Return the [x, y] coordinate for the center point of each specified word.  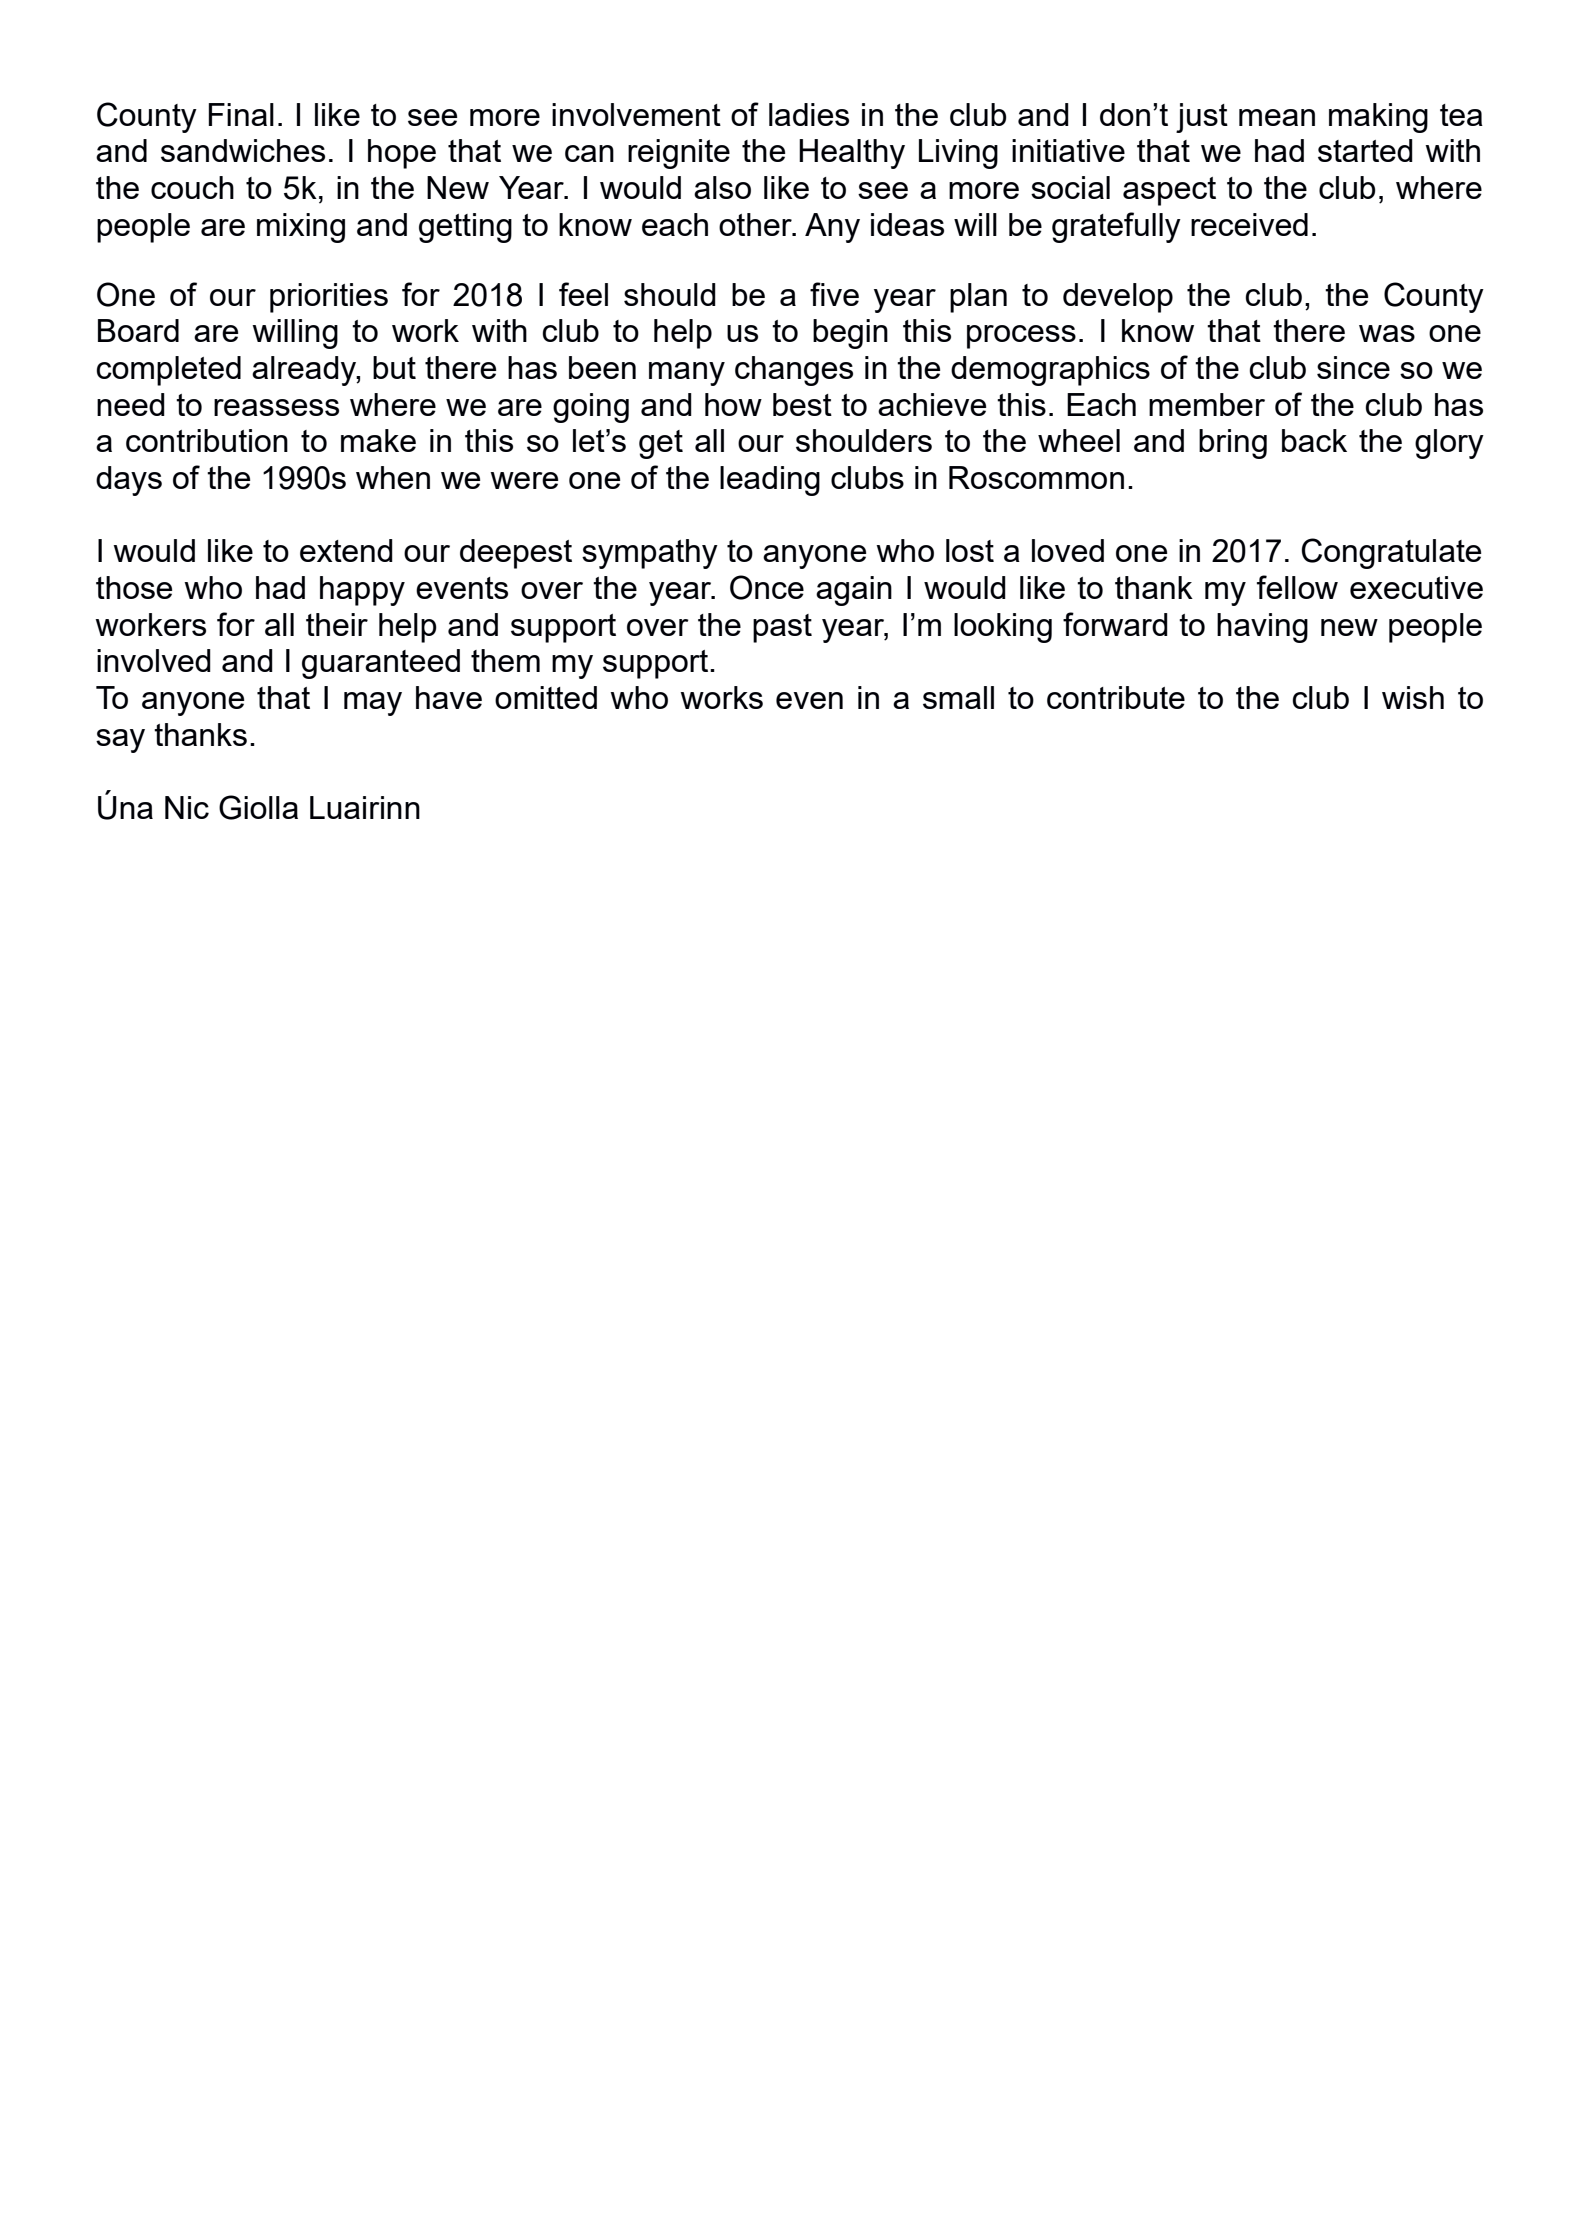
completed [168, 371]
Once [767, 587]
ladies [809, 114]
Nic [187, 807]
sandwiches [243, 150]
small [958, 697]
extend [346, 550]
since [1353, 367]
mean [1277, 117]
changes [794, 371]
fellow [1297, 587]
